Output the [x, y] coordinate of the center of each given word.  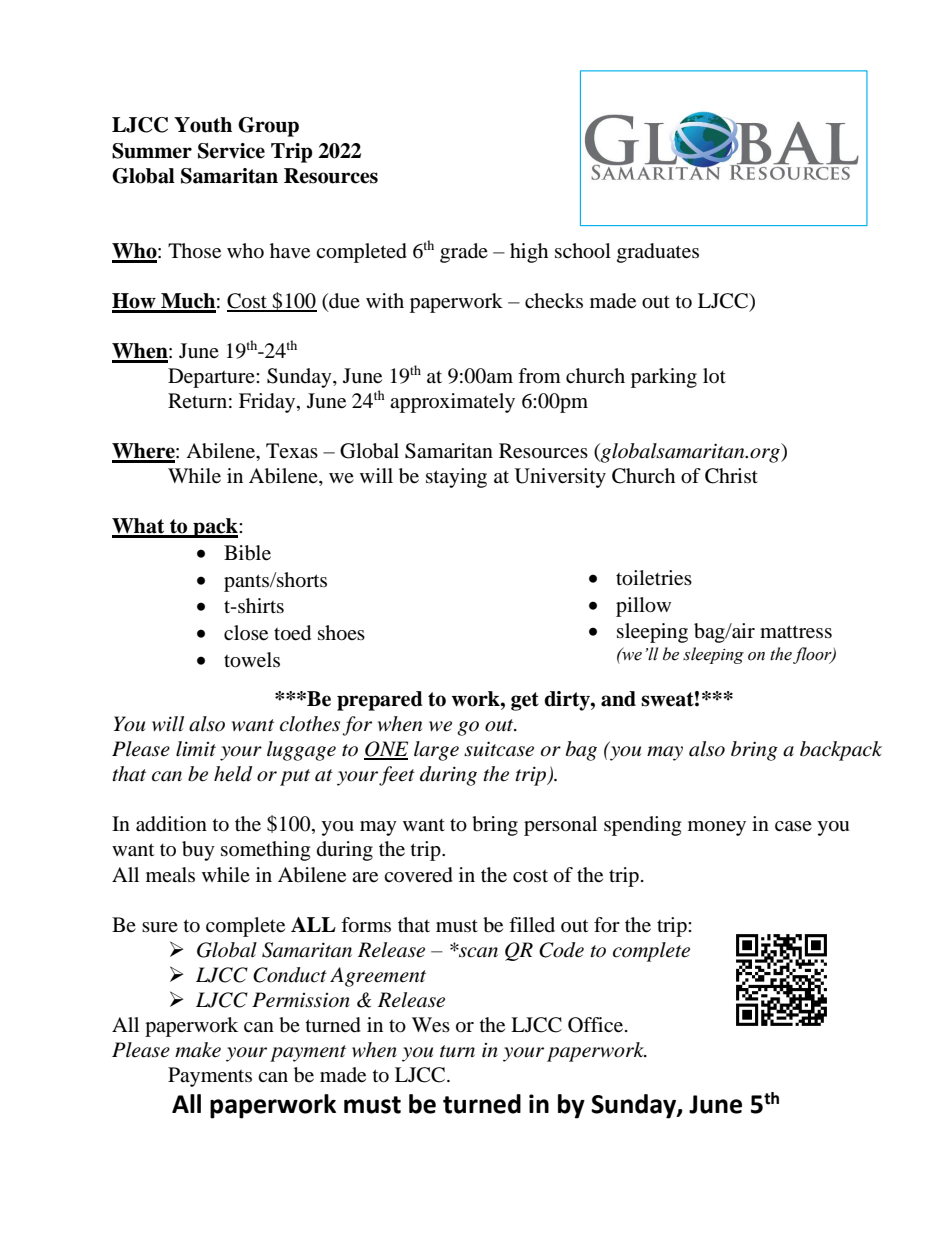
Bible [247, 553]
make [198, 1050]
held [233, 774]
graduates [658, 253]
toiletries [654, 578]
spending [642, 826]
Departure [212, 378]
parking [664, 378]
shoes [341, 633]
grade [464, 253]
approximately [452, 403]
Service [231, 151]
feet [397, 776]
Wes [431, 1025]
